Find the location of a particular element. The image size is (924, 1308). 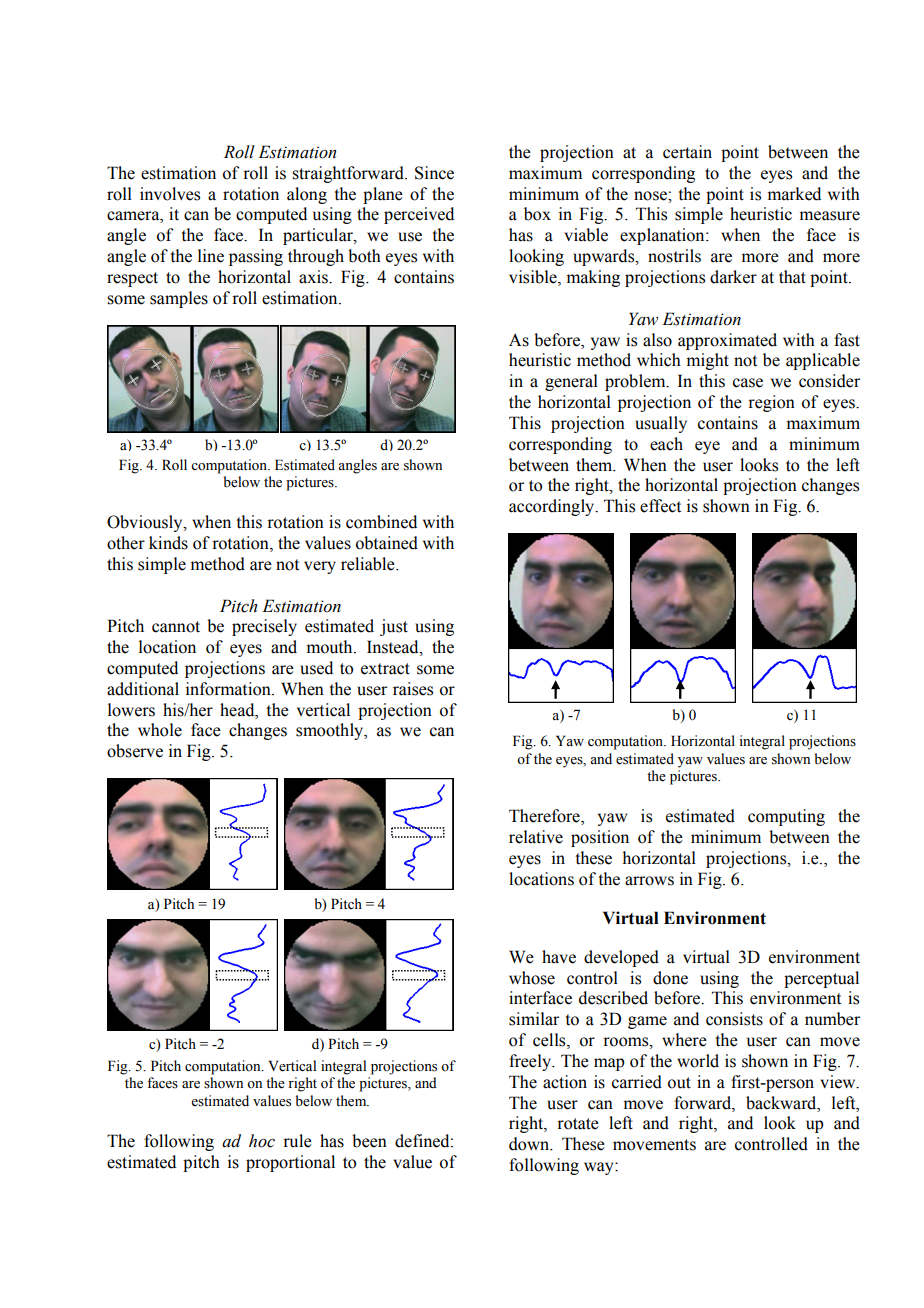

involves is located at coordinates (170, 194).
